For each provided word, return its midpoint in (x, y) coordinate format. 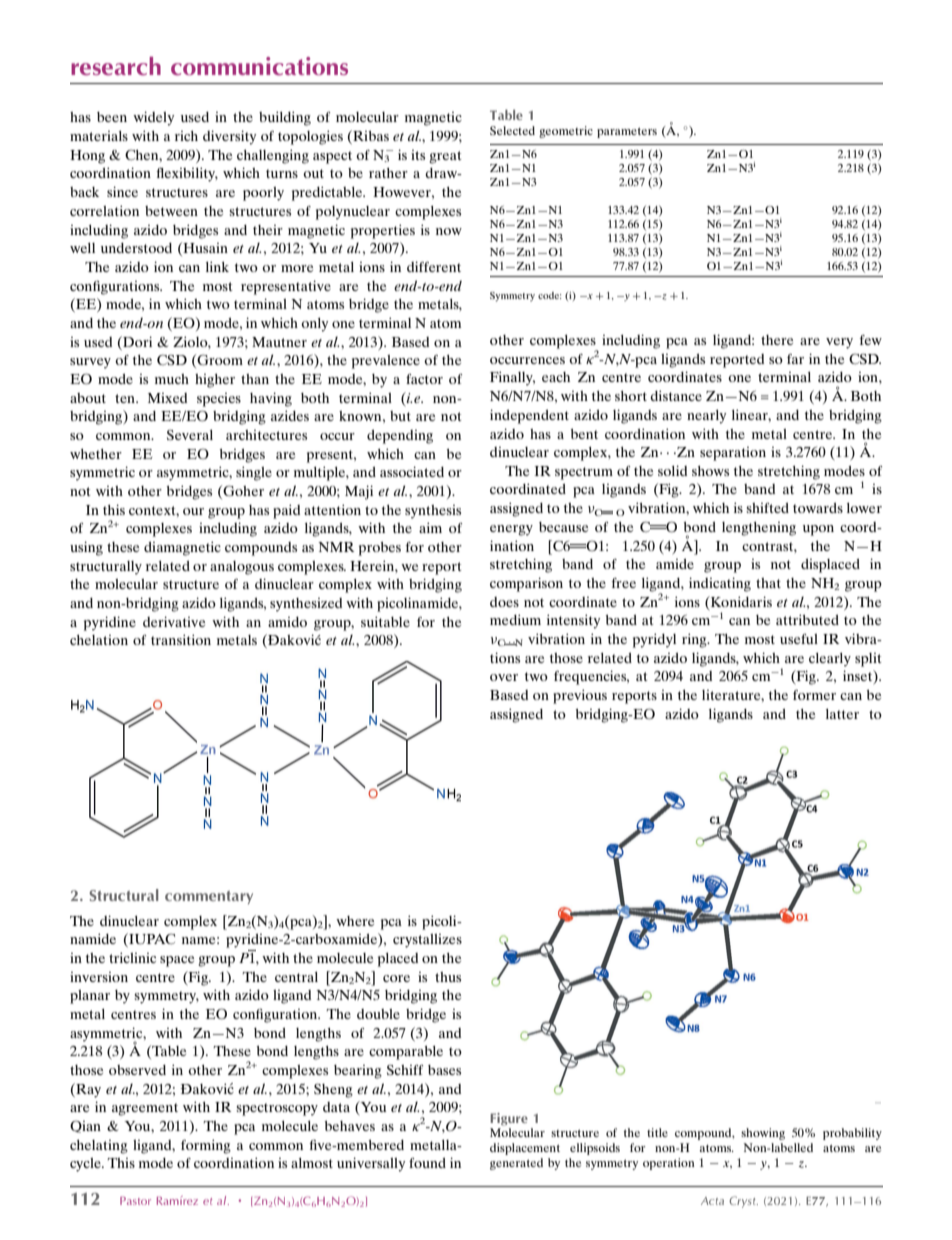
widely (153, 118)
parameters (627, 132)
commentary (209, 897)
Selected (512, 130)
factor (424, 379)
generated (516, 1164)
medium (515, 619)
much (172, 379)
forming (206, 1146)
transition (181, 639)
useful (799, 639)
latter (842, 714)
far (795, 359)
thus (448, 977)
